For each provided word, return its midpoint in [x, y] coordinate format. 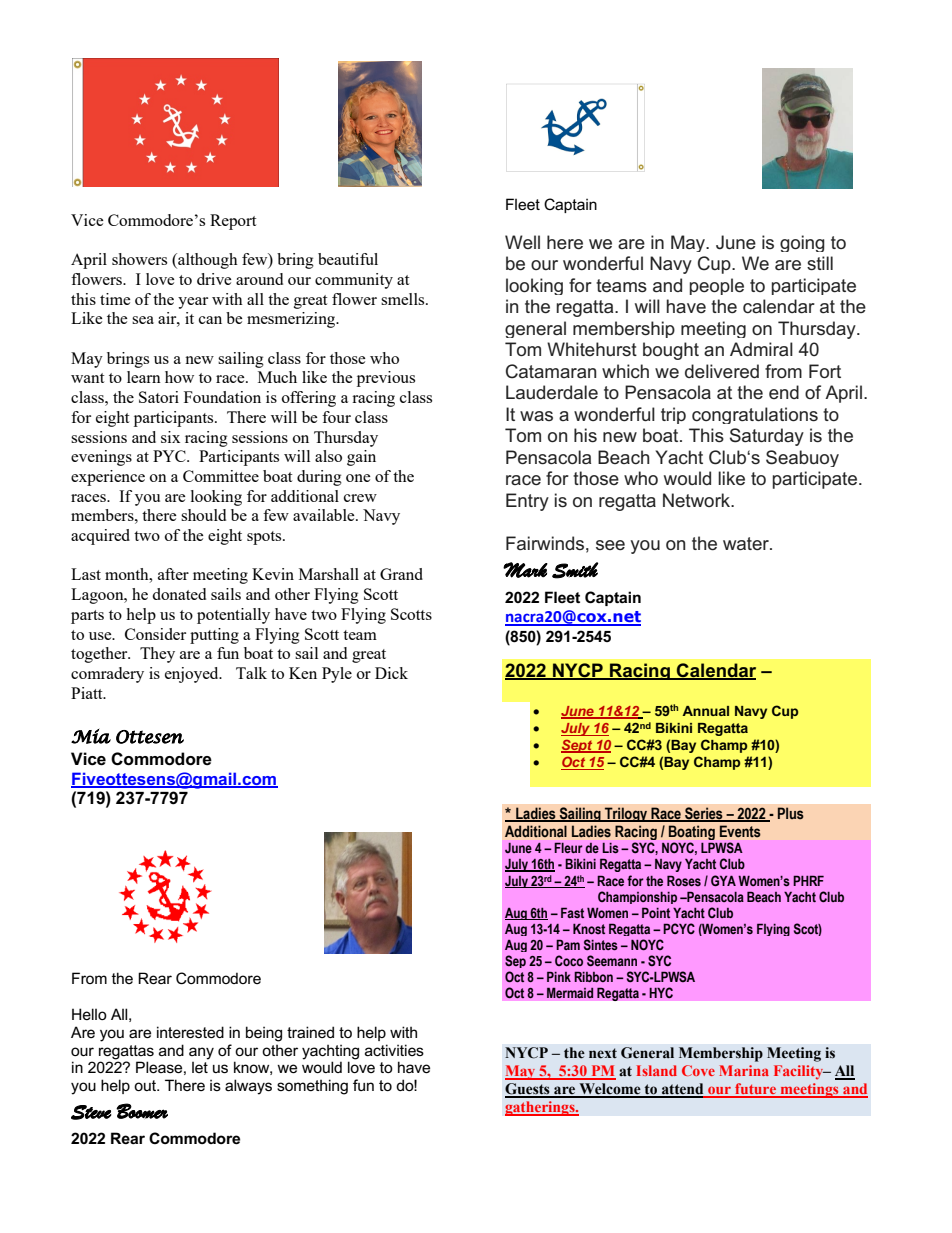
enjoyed [193, 675]
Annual [705, 711]
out [146, 1085]
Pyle [337, 675]
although [207, 261]
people [717, 286]
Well [522, 242]
